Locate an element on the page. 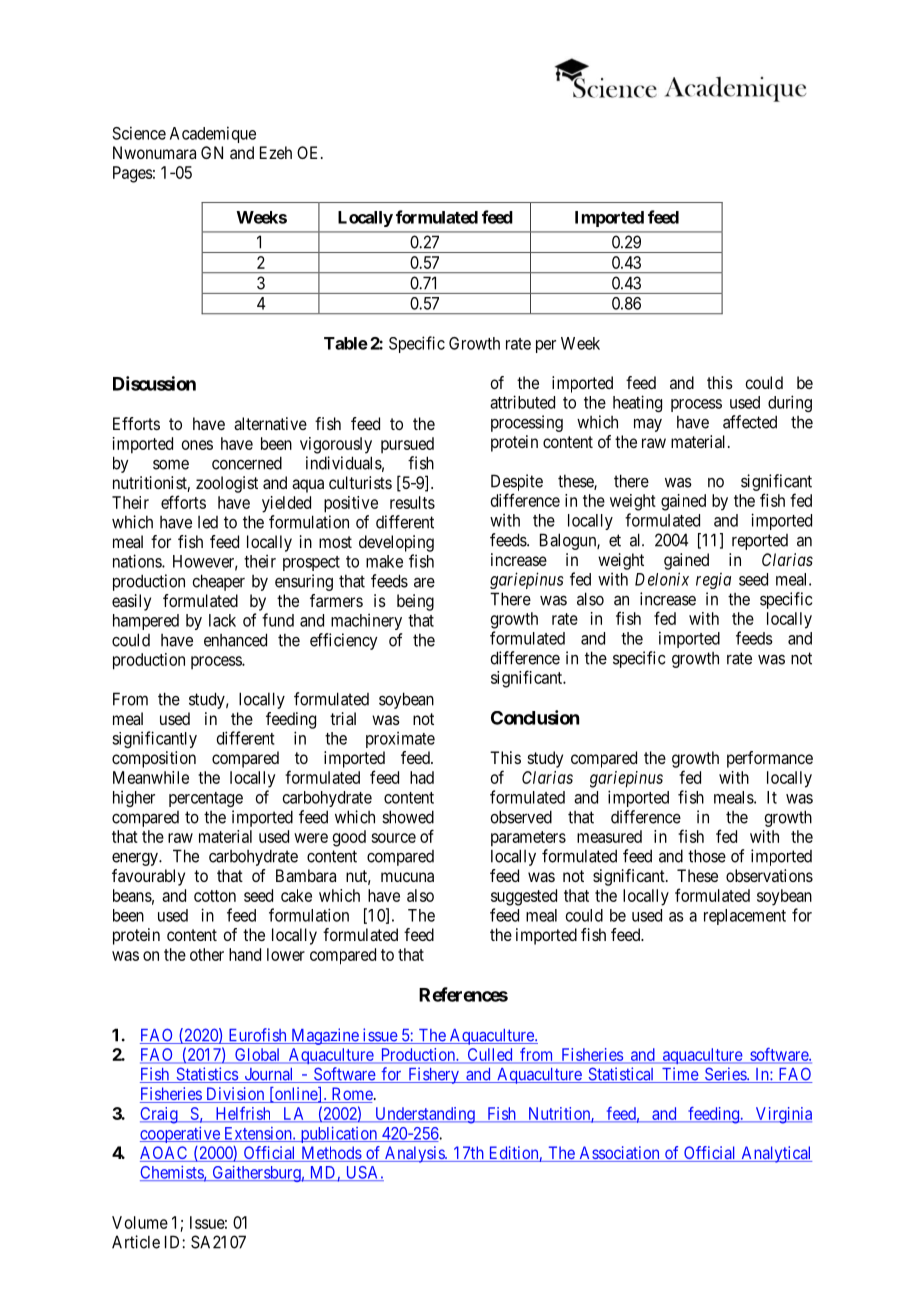 The height and width of the image is (1308, 924). heating is located at coordinates (637, 403).
